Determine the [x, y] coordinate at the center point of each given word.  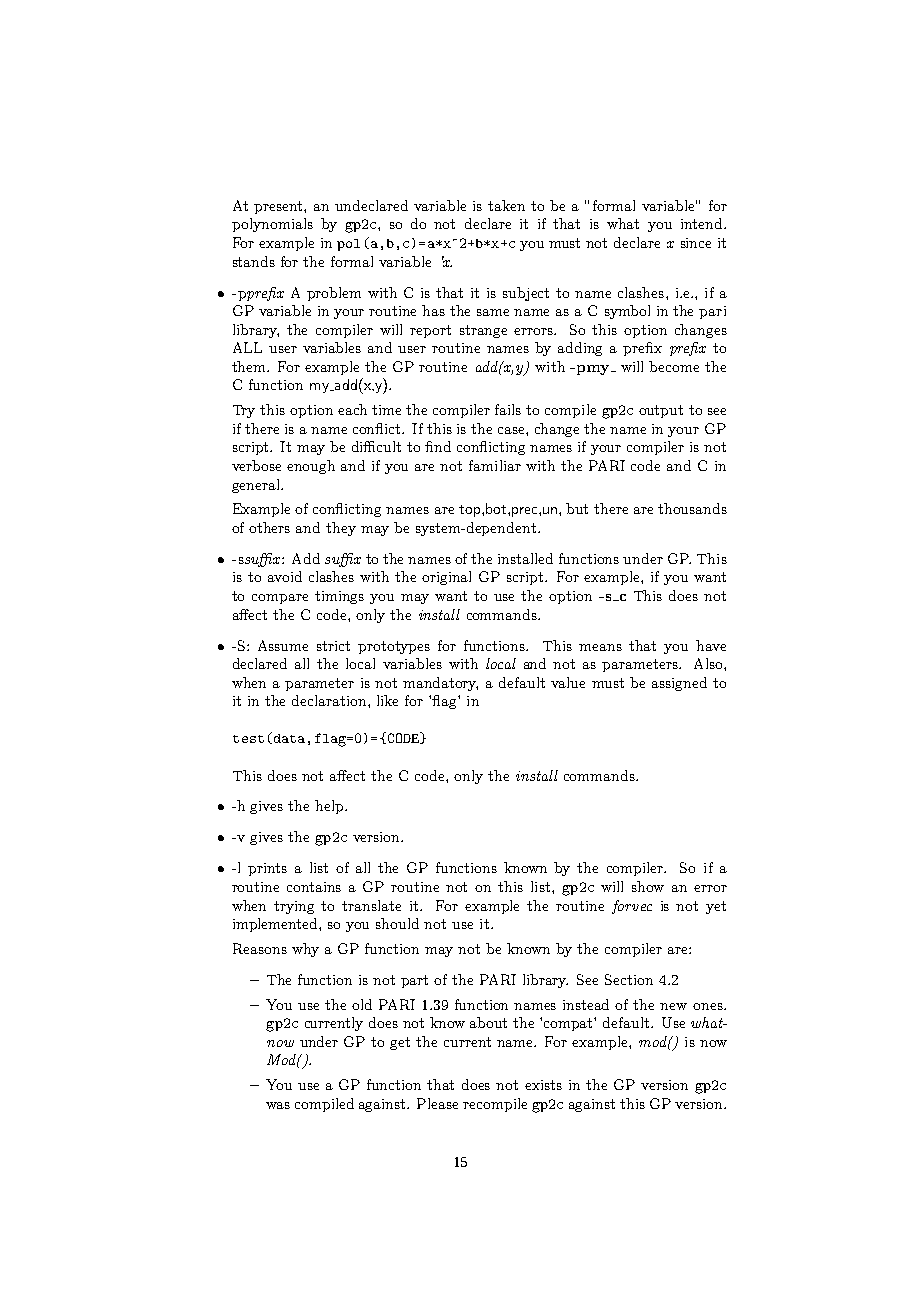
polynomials [272, 225]
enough [311, 467]
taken [506, 205]
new [673, 1006]
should [397, 923]
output [661, 411]
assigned [679, 684]
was [278, 1105]
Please [437, 1103]
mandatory [440, 684]
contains [314, 887]
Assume [283, 645]
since [696, 243]
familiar [495, 465]
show [648, 886]
